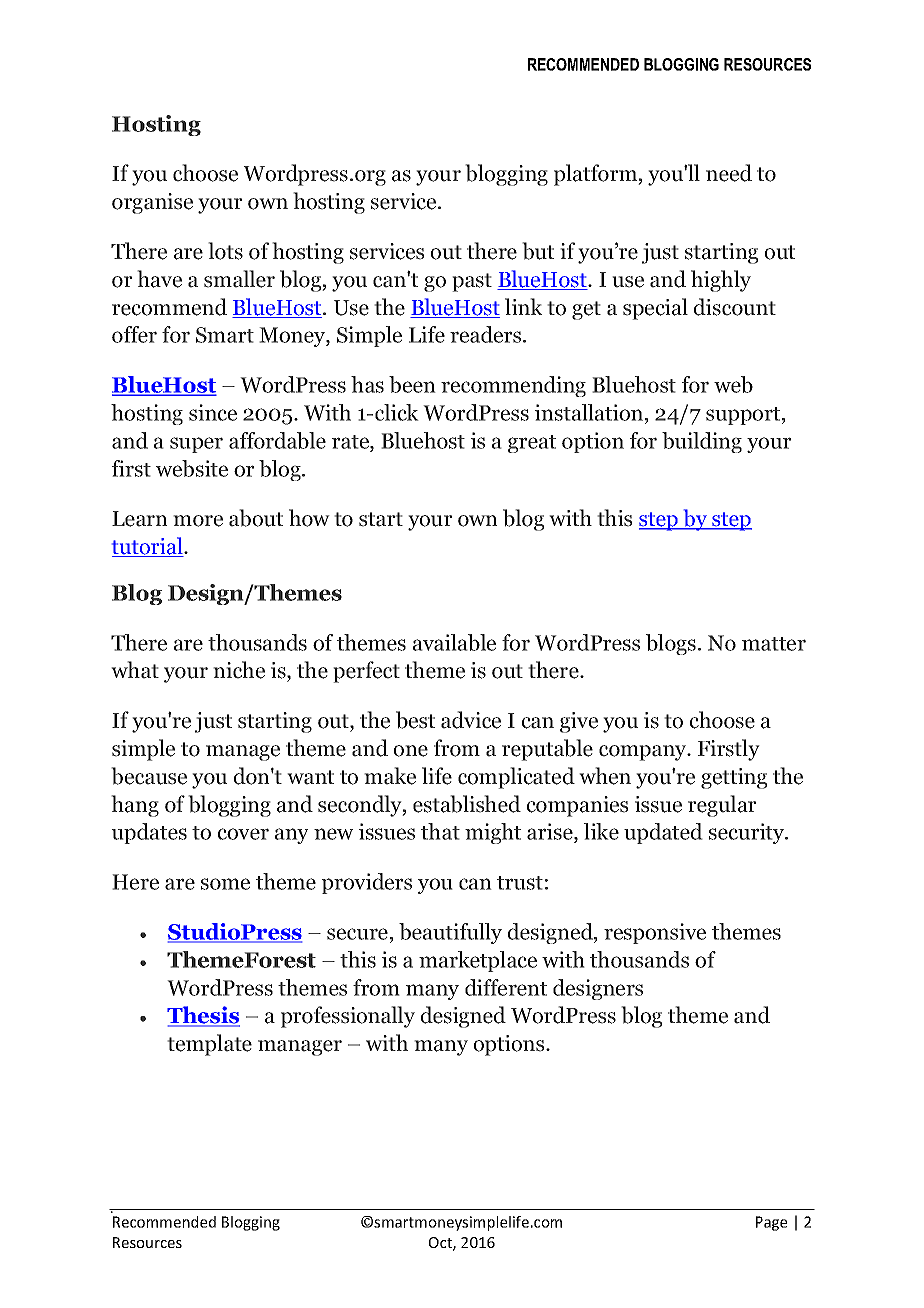 This document has width=924, height=1308. What do you see at coordinates (225, 884) in the document?
I see `some` at bounding box center [225, 884].
